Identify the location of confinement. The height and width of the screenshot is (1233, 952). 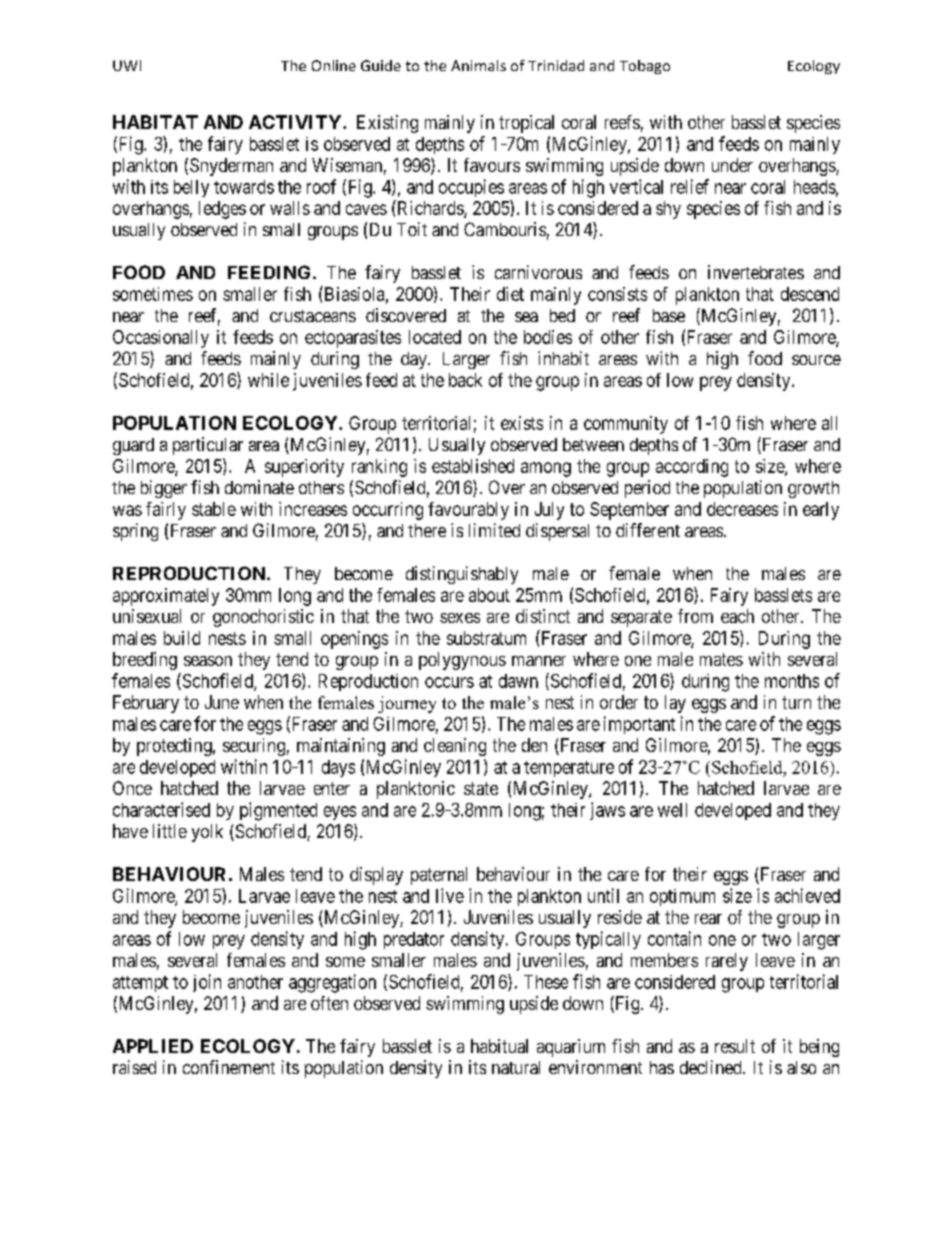
(229, 1067).
